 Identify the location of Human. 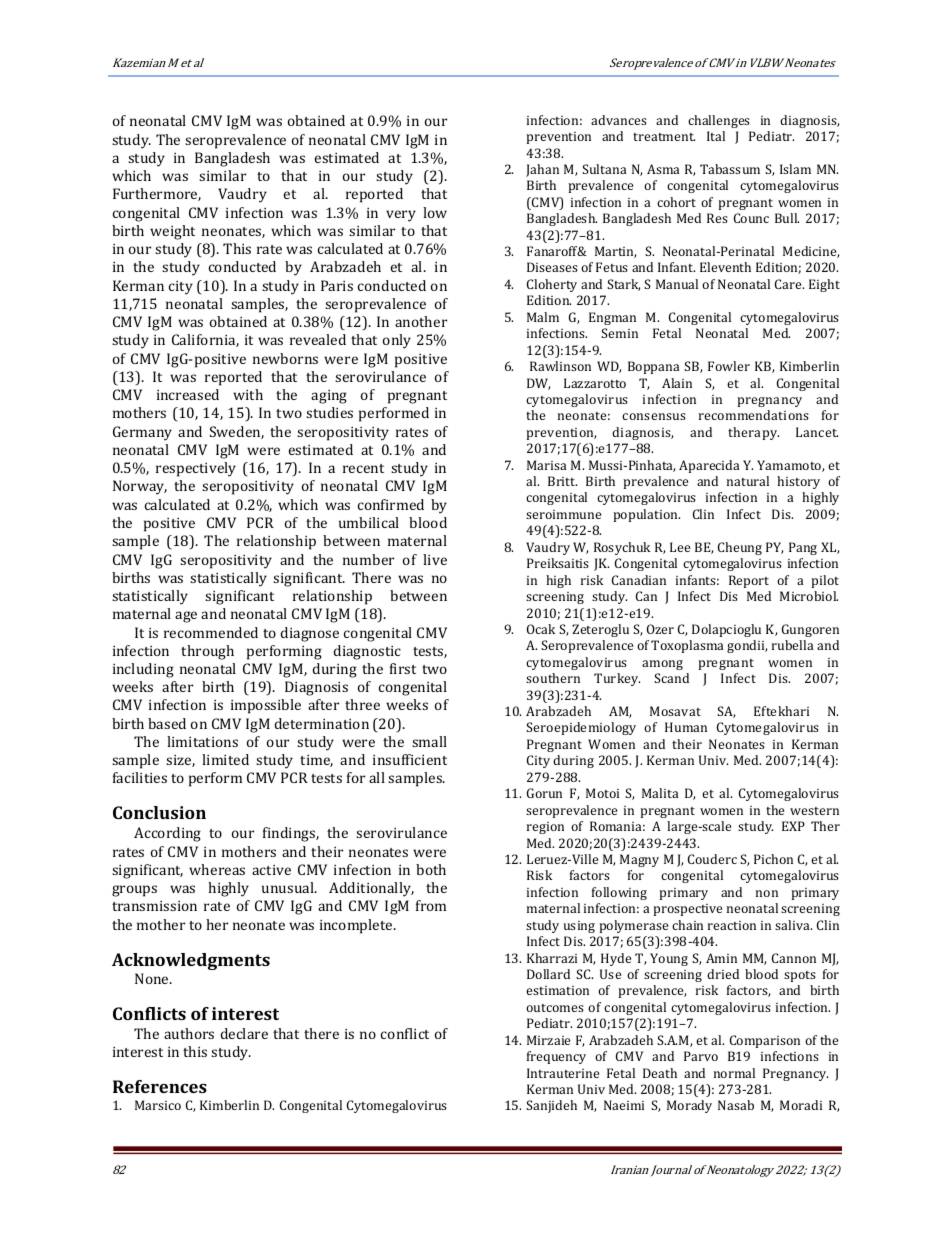
(686, 727).
